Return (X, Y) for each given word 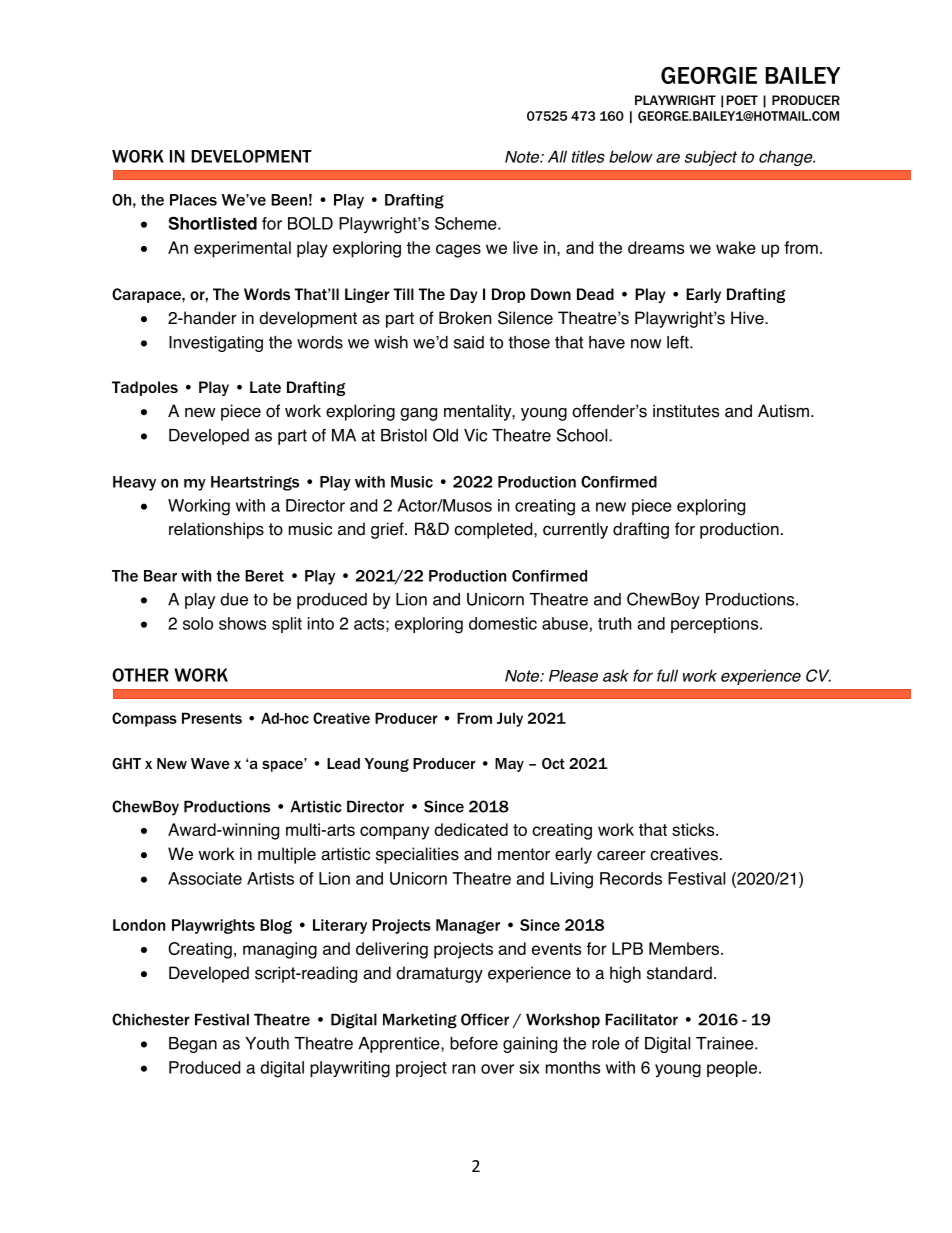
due (234, 599)
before (474, 1043)
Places (193, 200)
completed (494, 530)
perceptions (716, 625)
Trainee (726, 1043)
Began (193, 1045)
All (557, 156)
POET (742, 100)
